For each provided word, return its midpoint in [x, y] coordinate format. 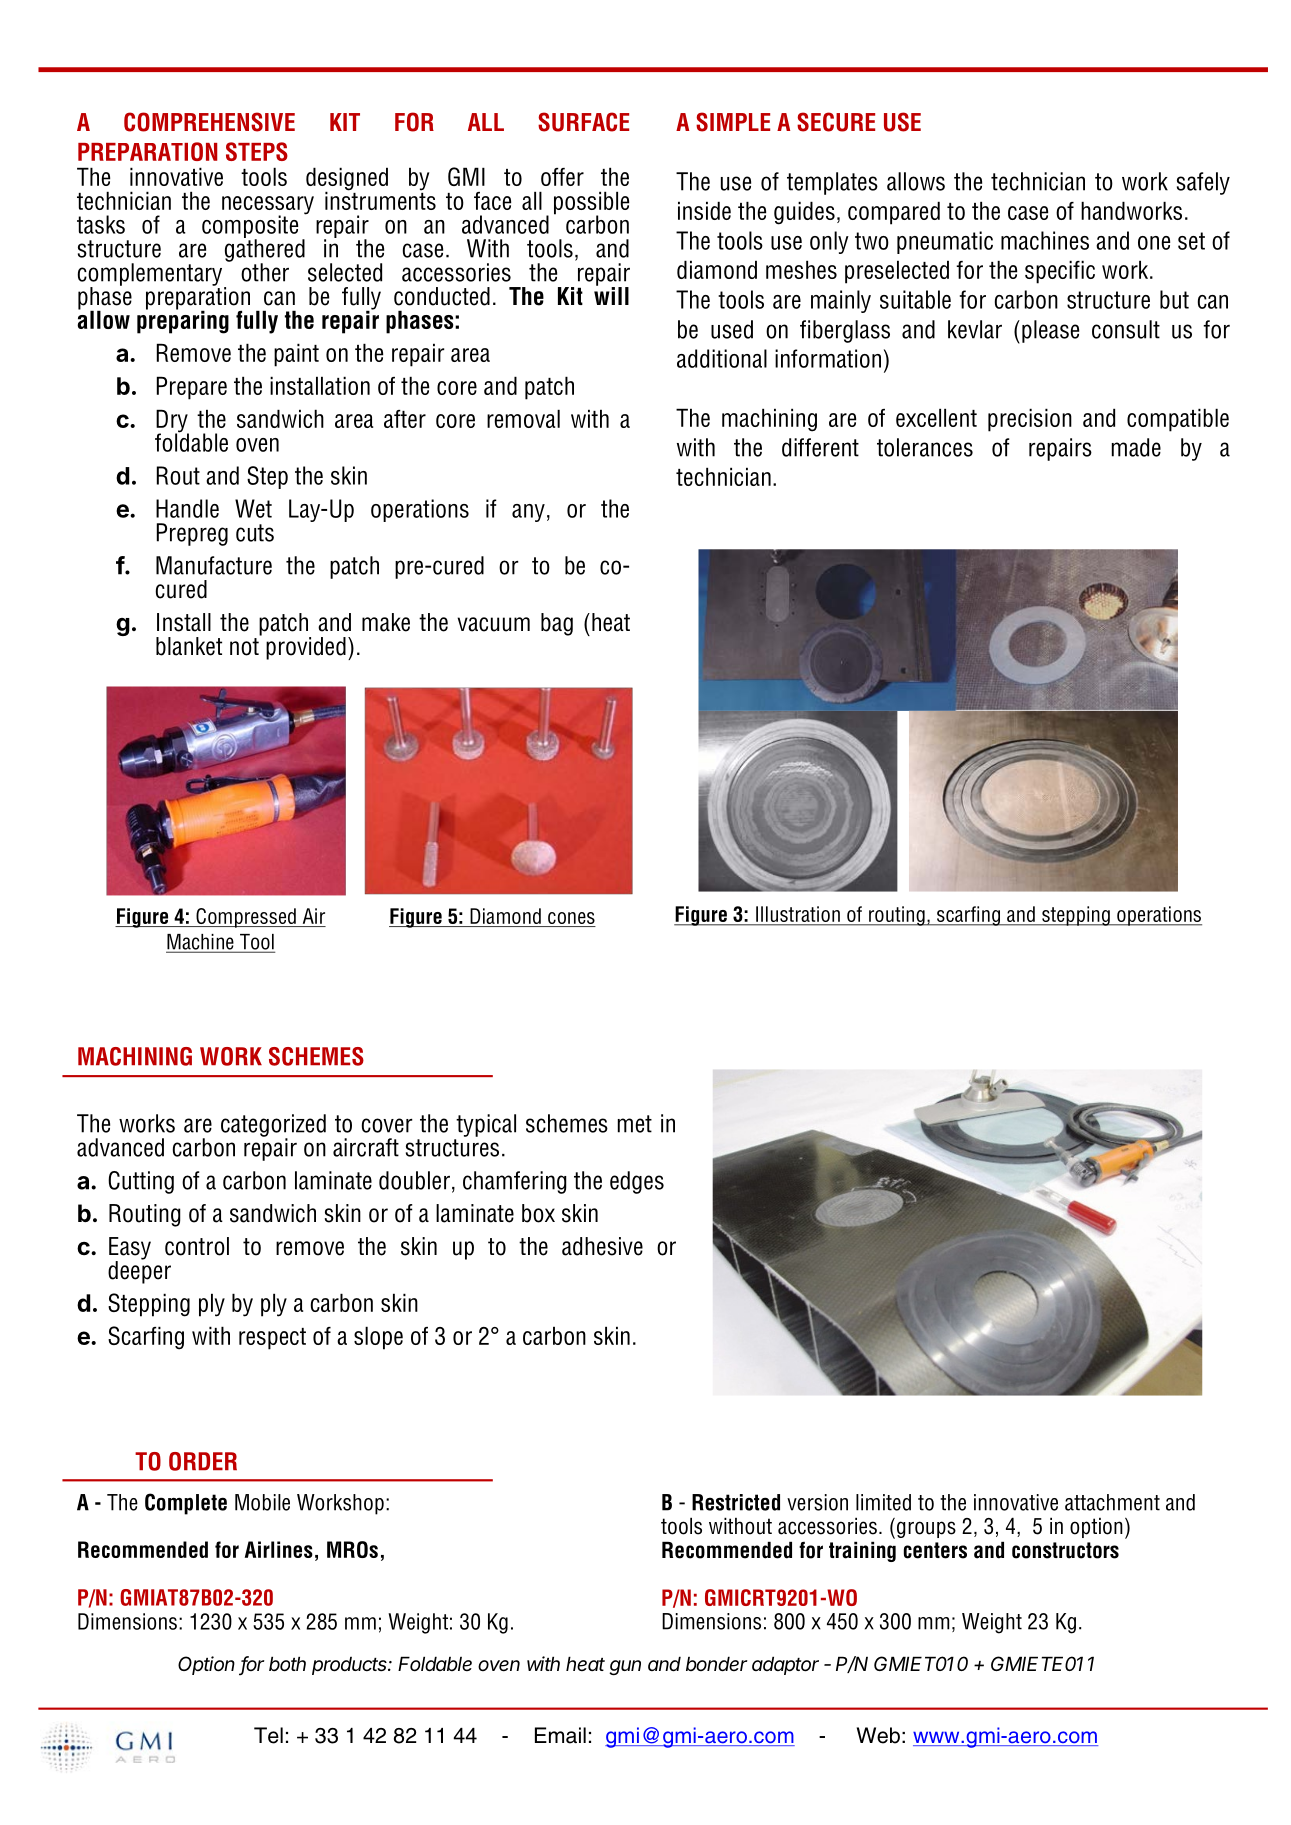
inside [704, 210]
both [287, 1664]
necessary [268, 206]
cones [571, 918]
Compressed [246, 918]
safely [1203, 183]
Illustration [798, 915]
